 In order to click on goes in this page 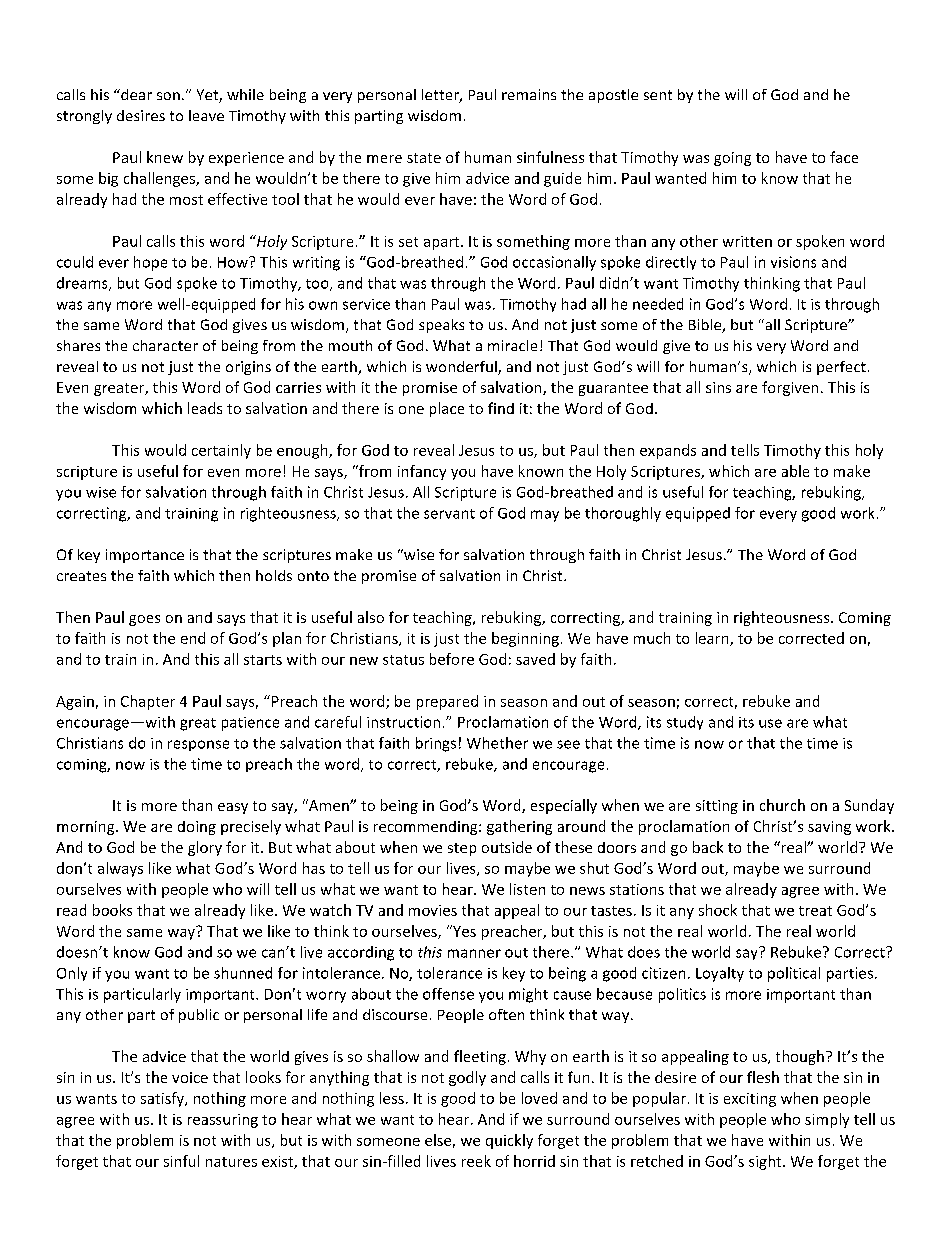, I will do `click(144, 620)`.
